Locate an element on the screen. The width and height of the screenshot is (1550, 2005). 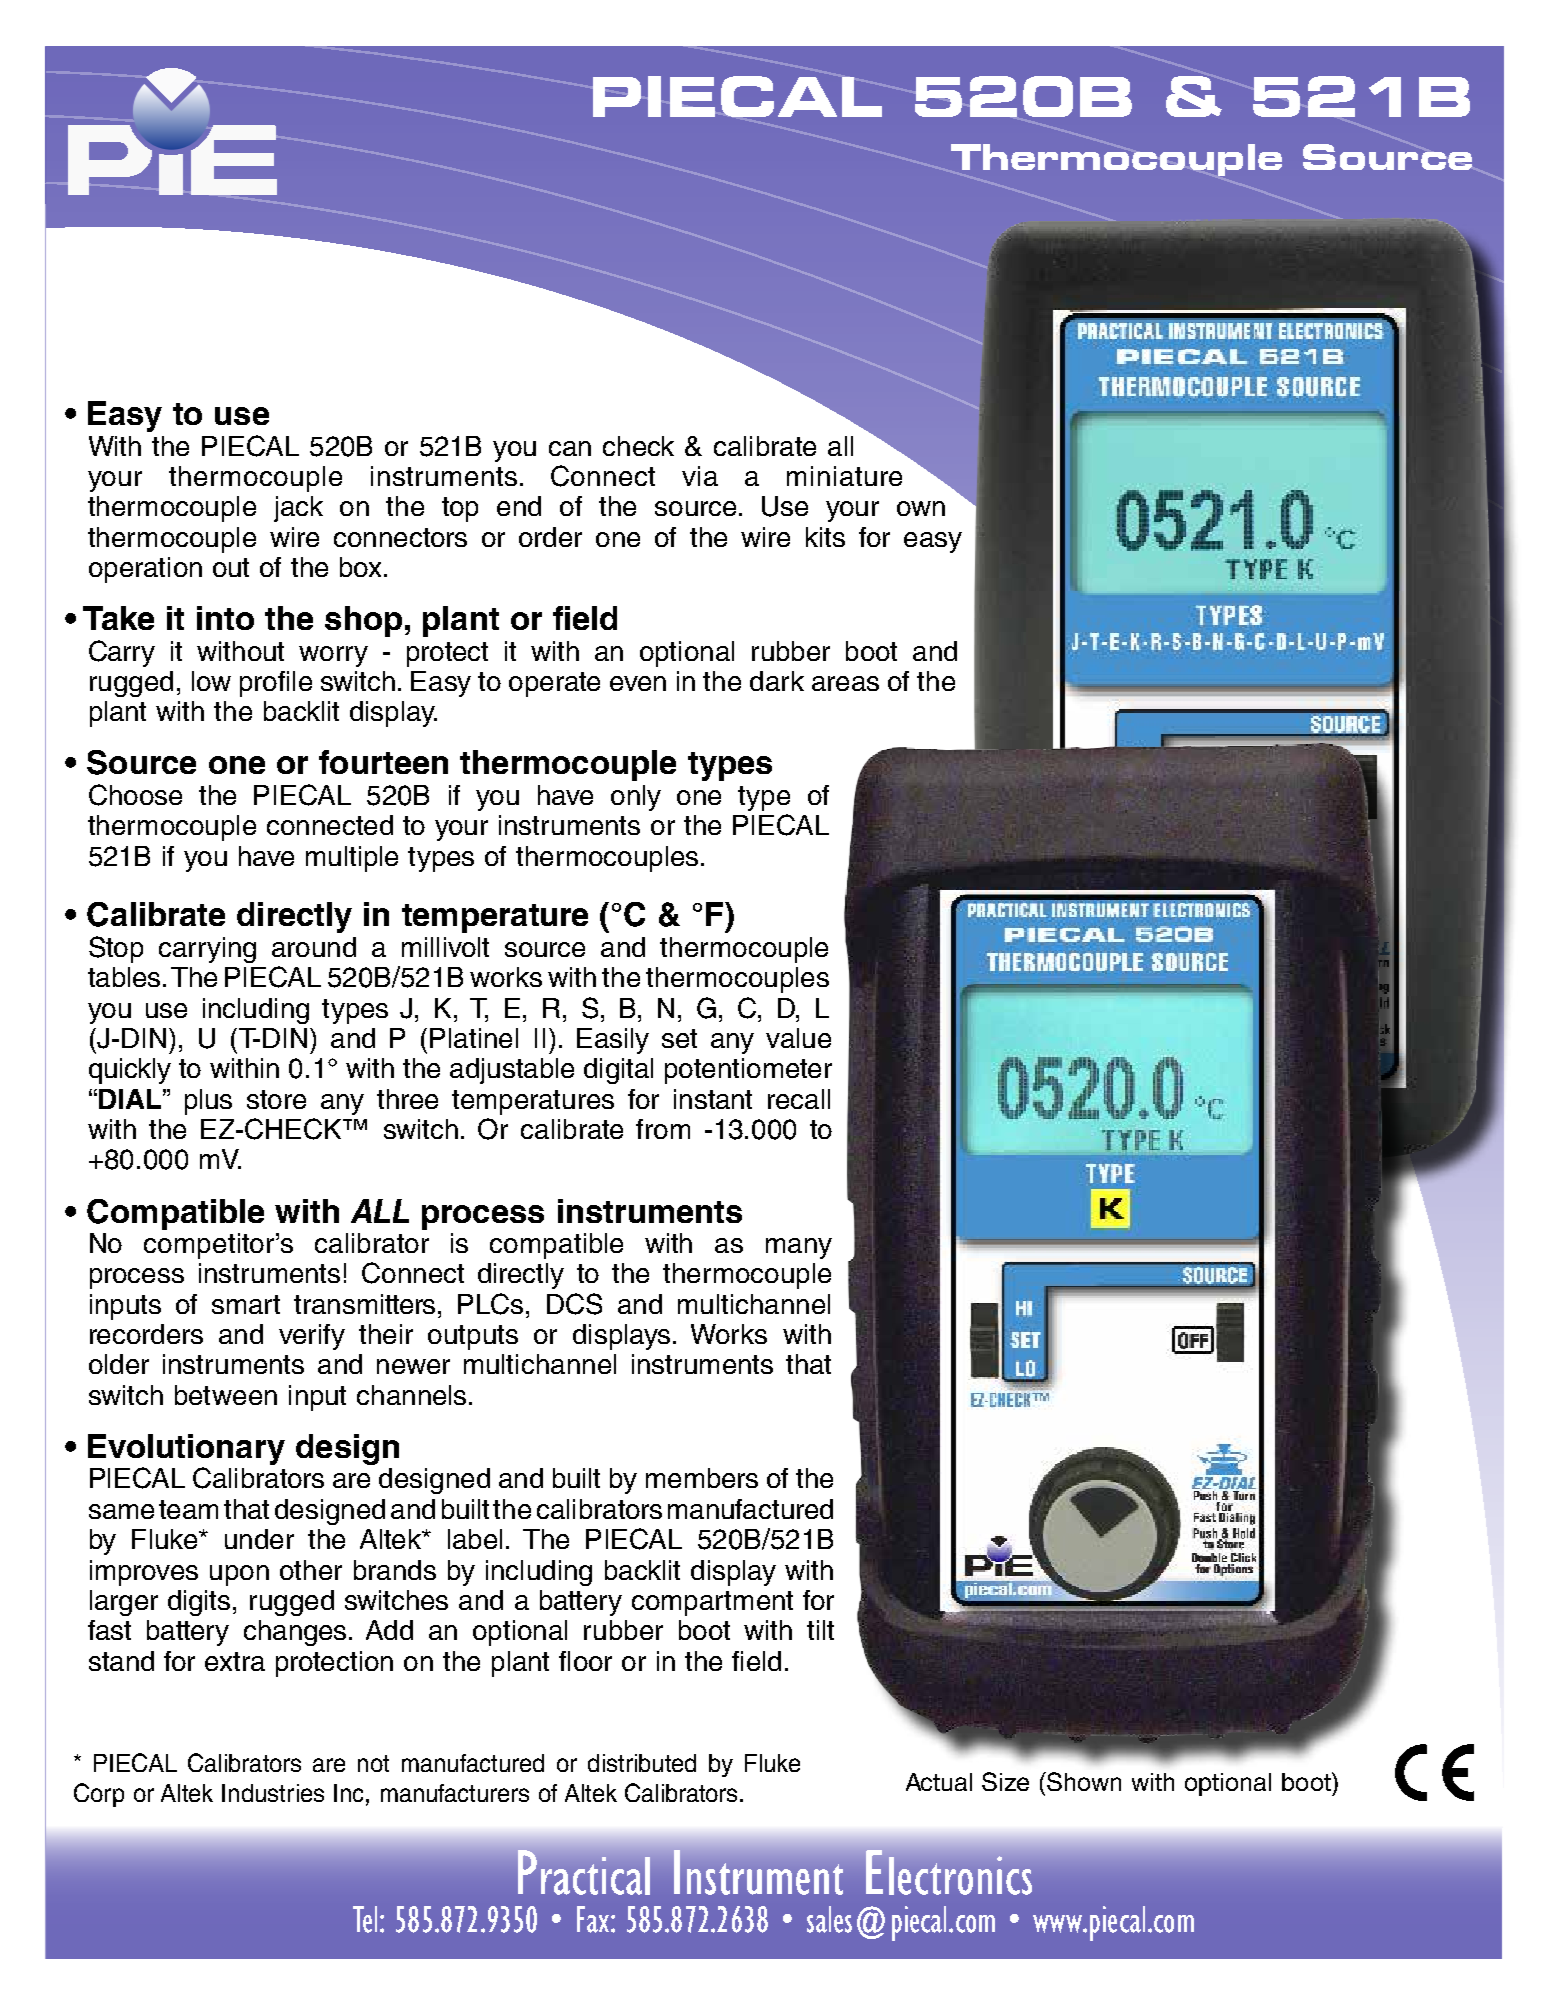
jack is located at coordinates (298, 509).
